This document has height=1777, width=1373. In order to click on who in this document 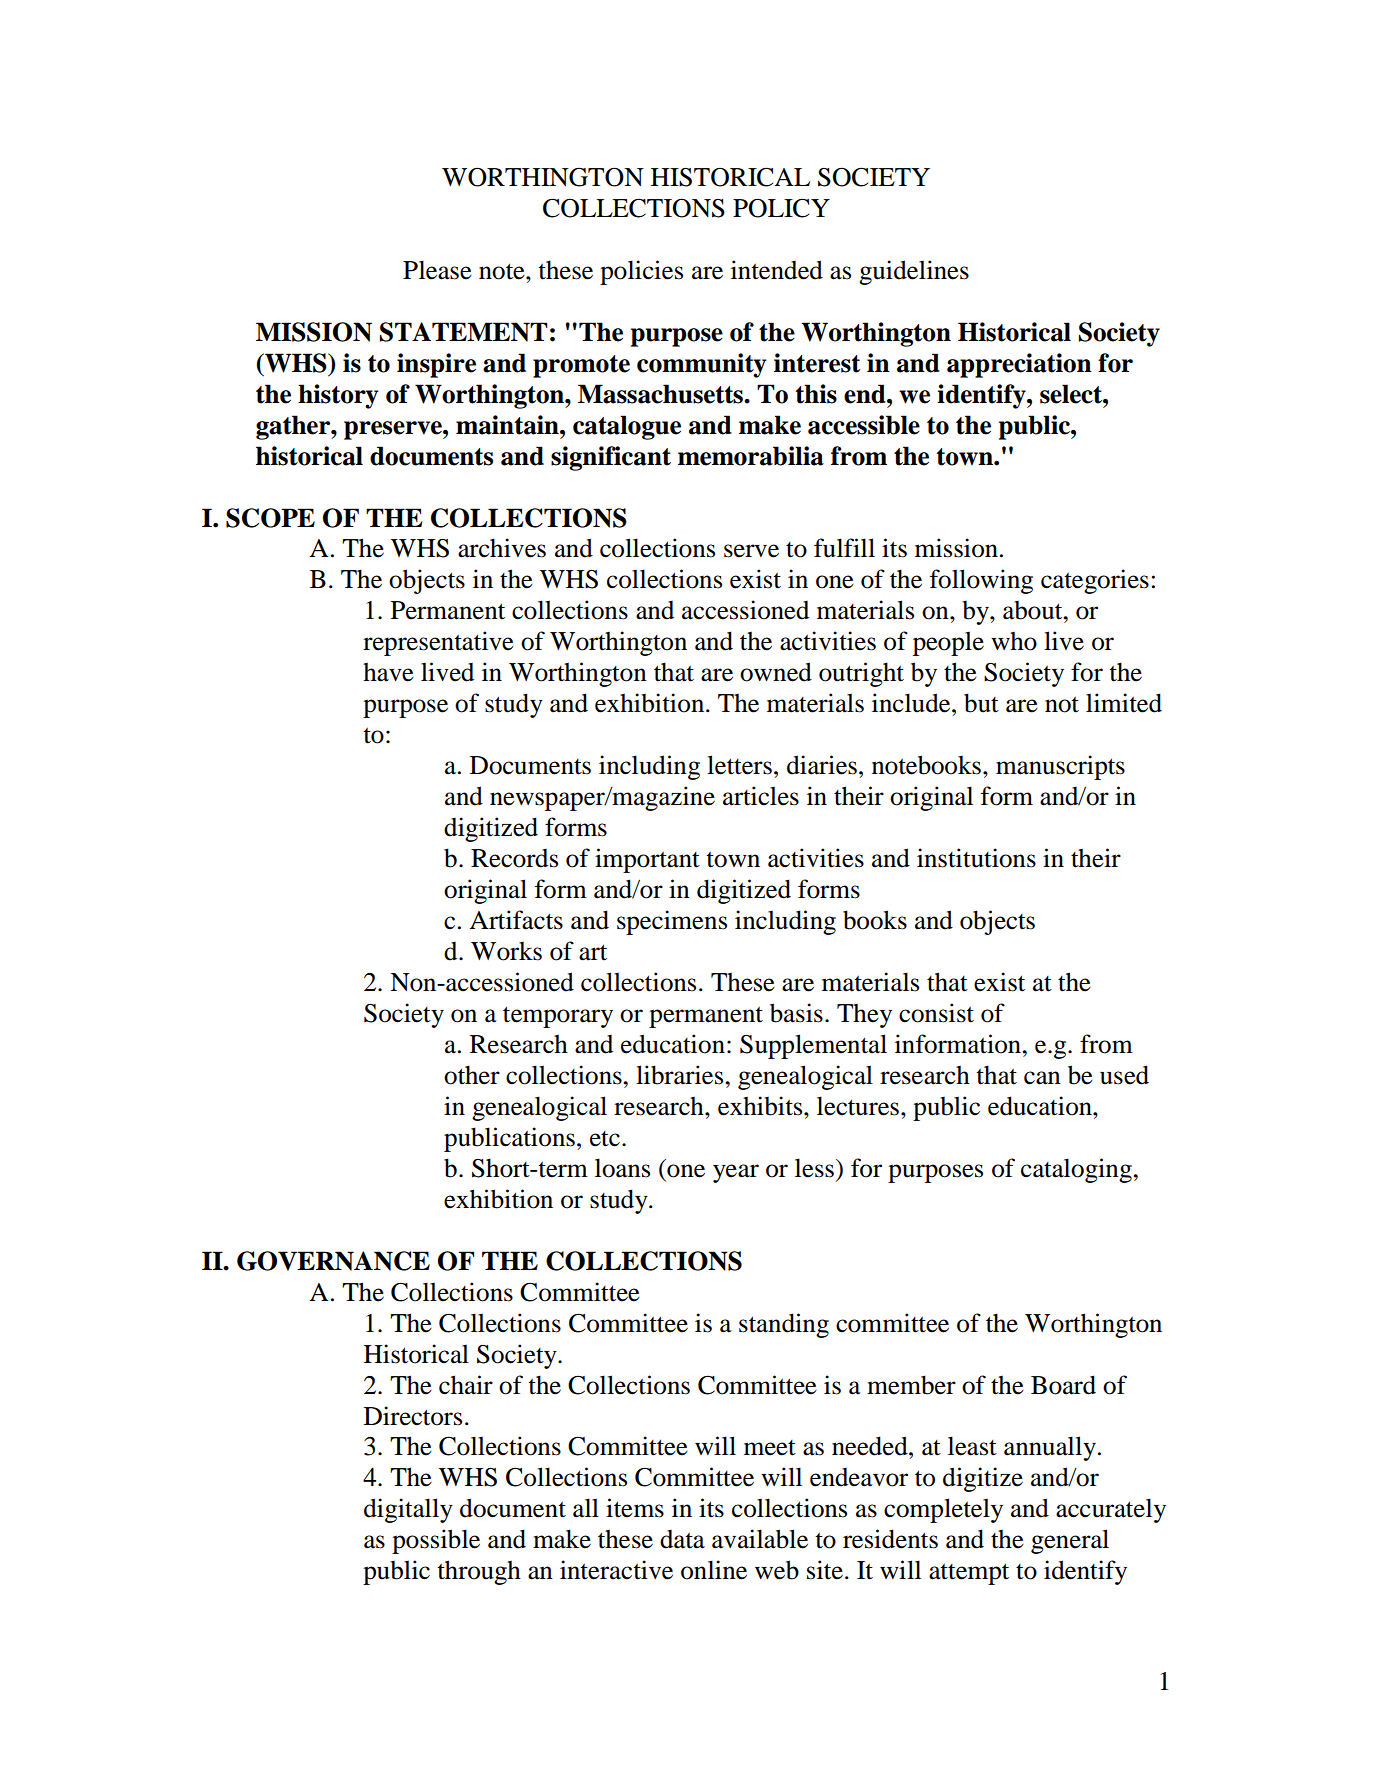, I will do `click(1014, 641)`.
